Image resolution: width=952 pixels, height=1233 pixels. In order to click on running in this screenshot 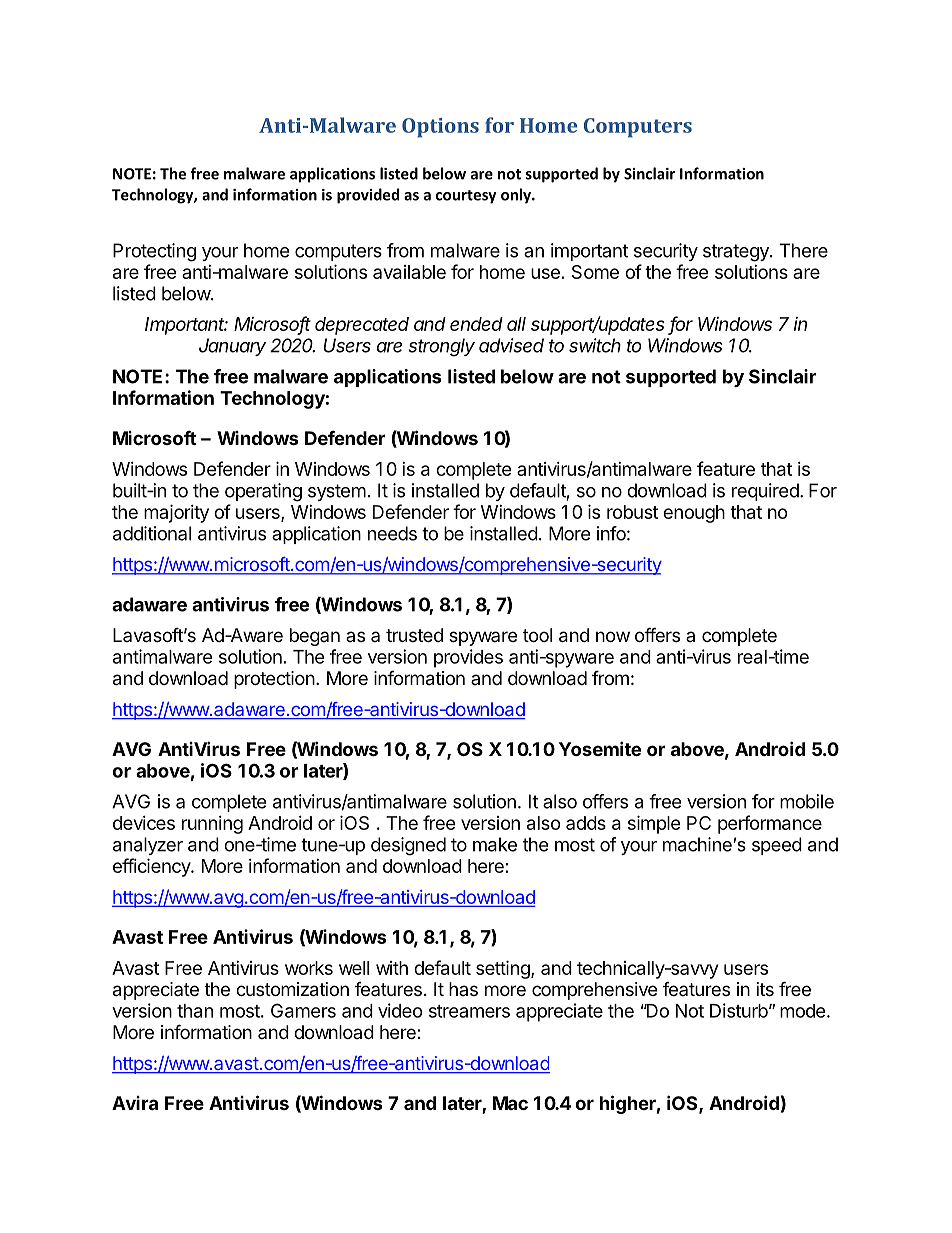, I will do `click(212, 825)`.
